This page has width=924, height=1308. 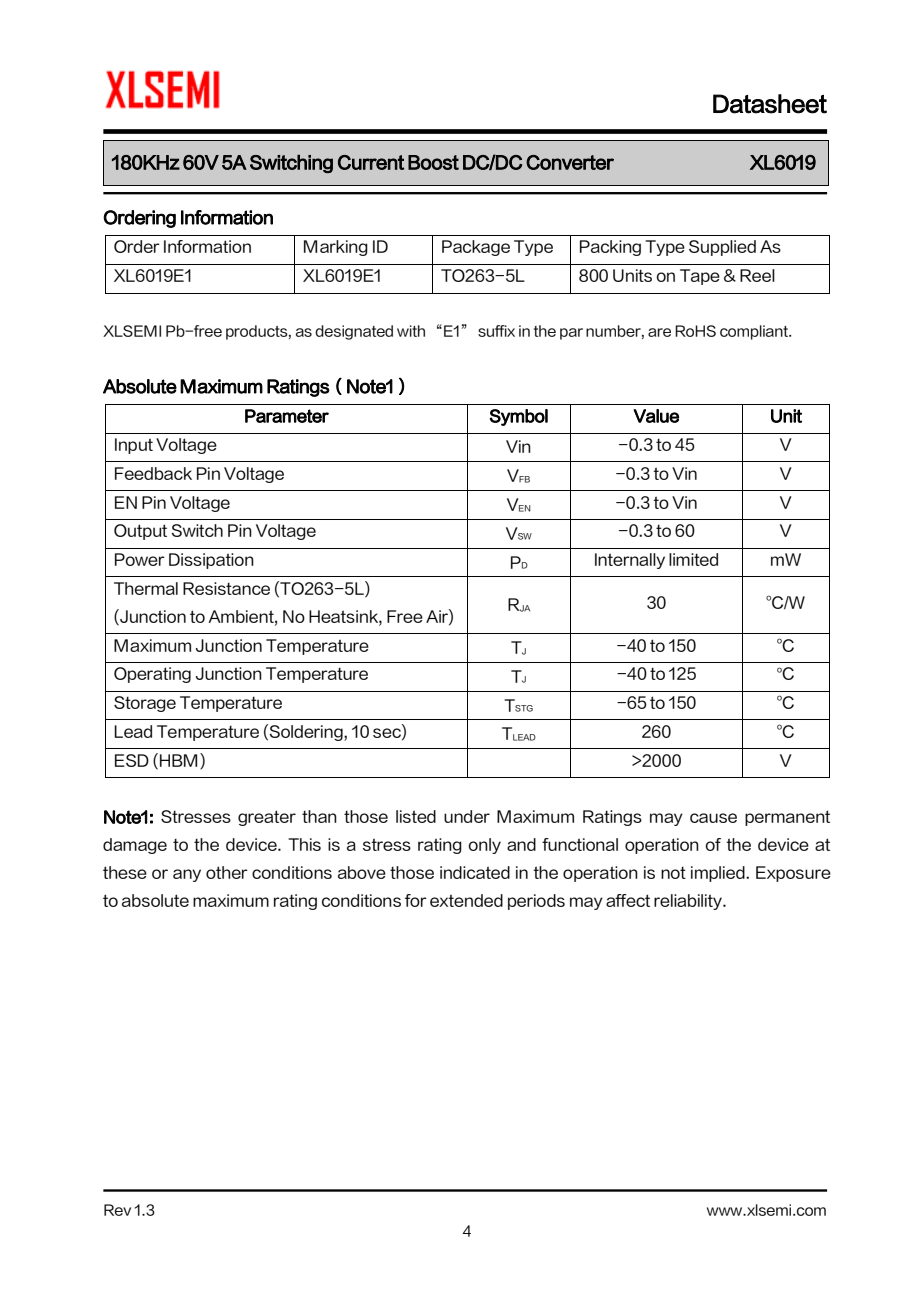 I want to click on Boost, so click(x=433, y=162).
